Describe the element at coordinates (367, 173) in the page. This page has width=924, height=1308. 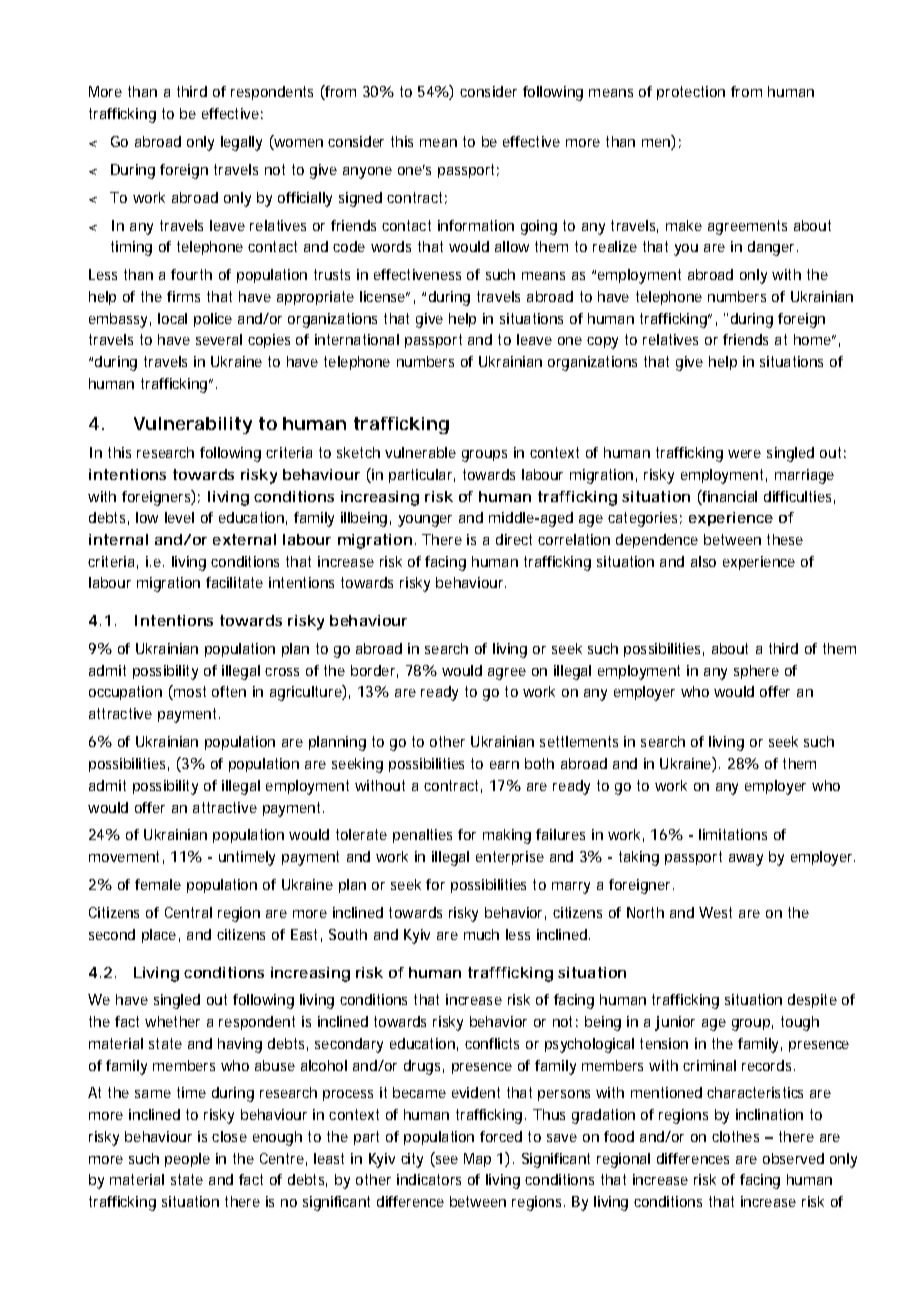
I see `anyone` at that location.
